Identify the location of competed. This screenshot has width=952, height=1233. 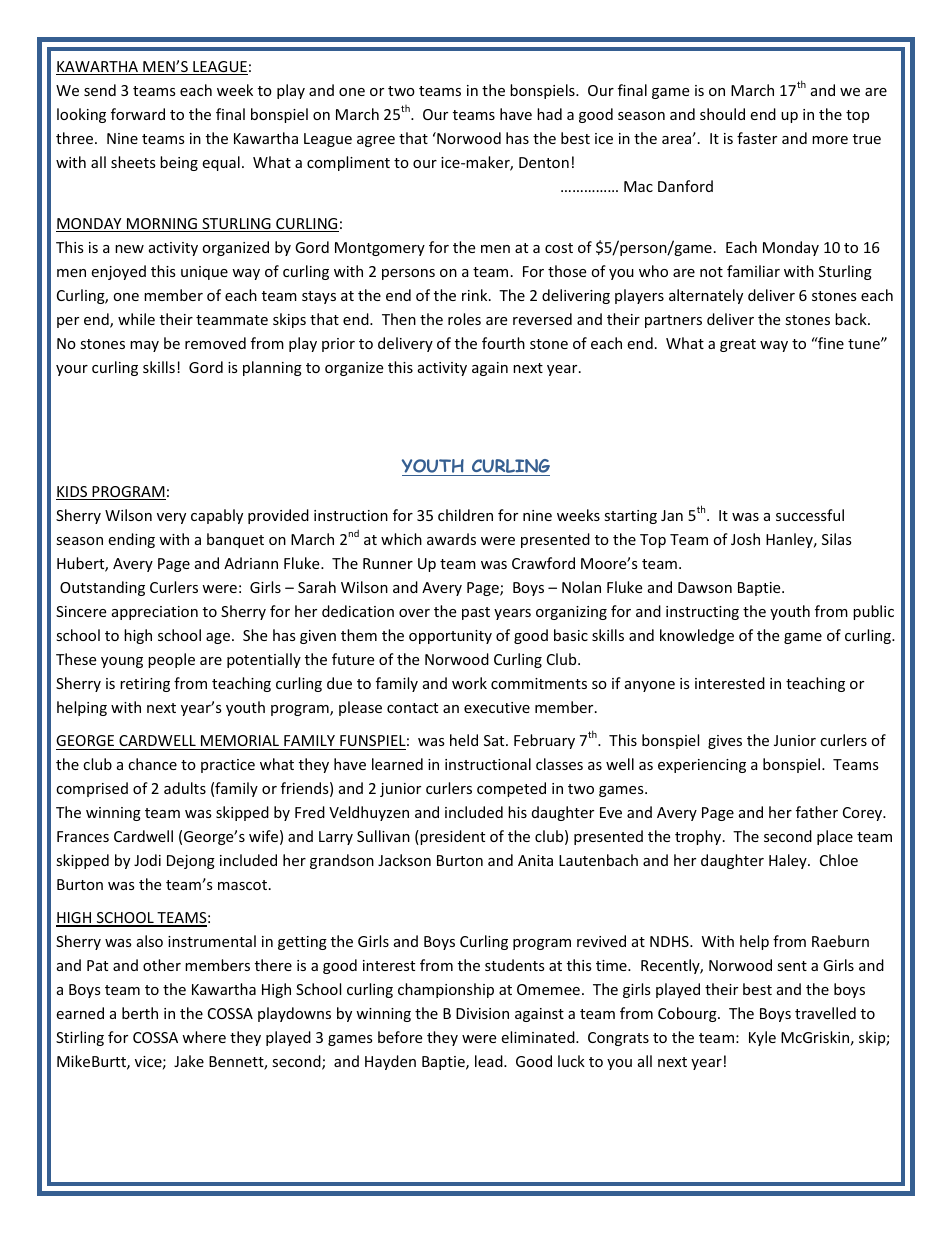
(511, 789).
